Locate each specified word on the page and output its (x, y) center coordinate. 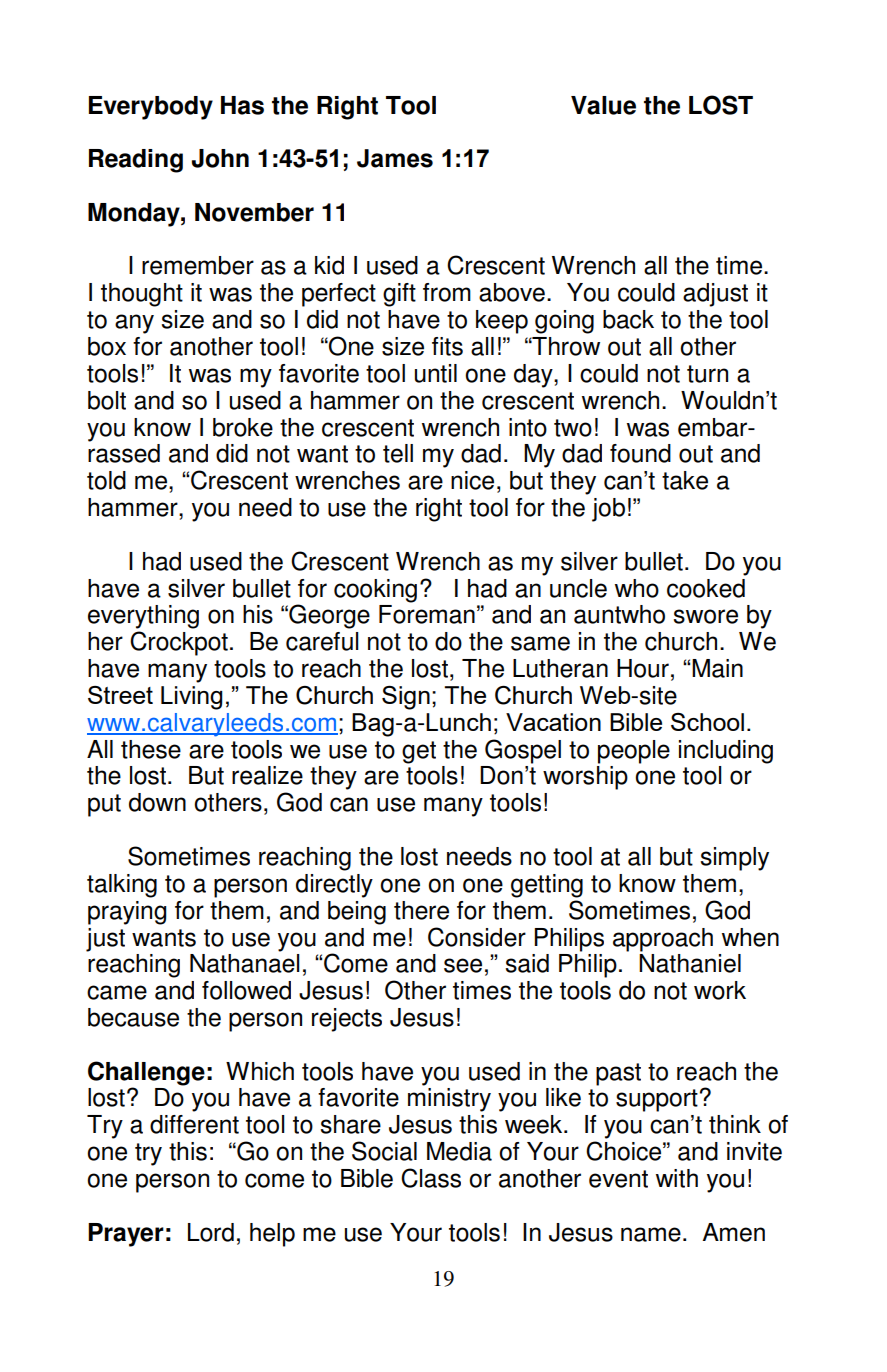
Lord (211, 1232)
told (106, 480)
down (157, 802)
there (421, 910)
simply (735, 859)
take (685, 480)
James (395, 158)
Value (603, 105)
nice (472, 480)
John (220, 158)
